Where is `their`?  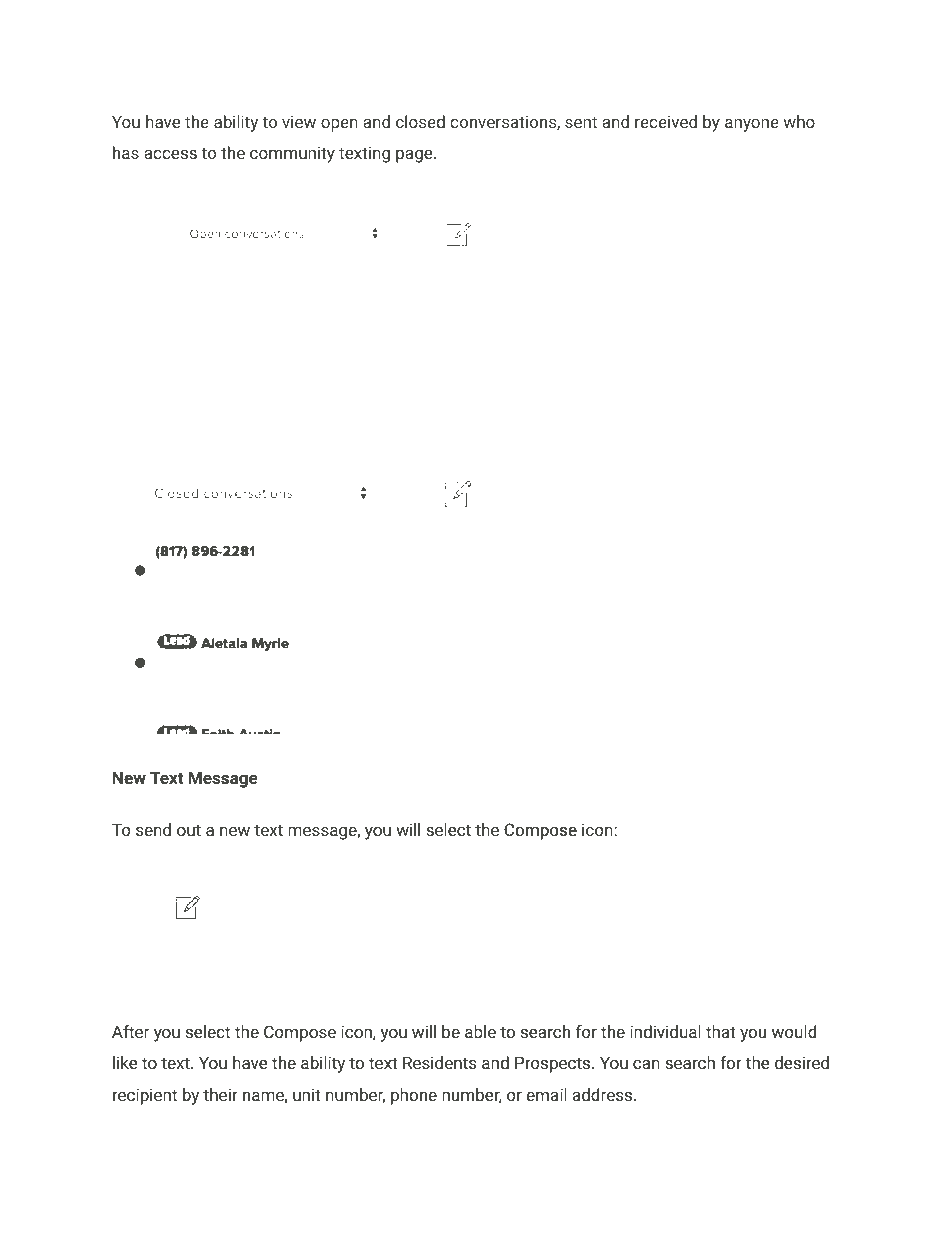 their is located at coordinates (220, 1094).
